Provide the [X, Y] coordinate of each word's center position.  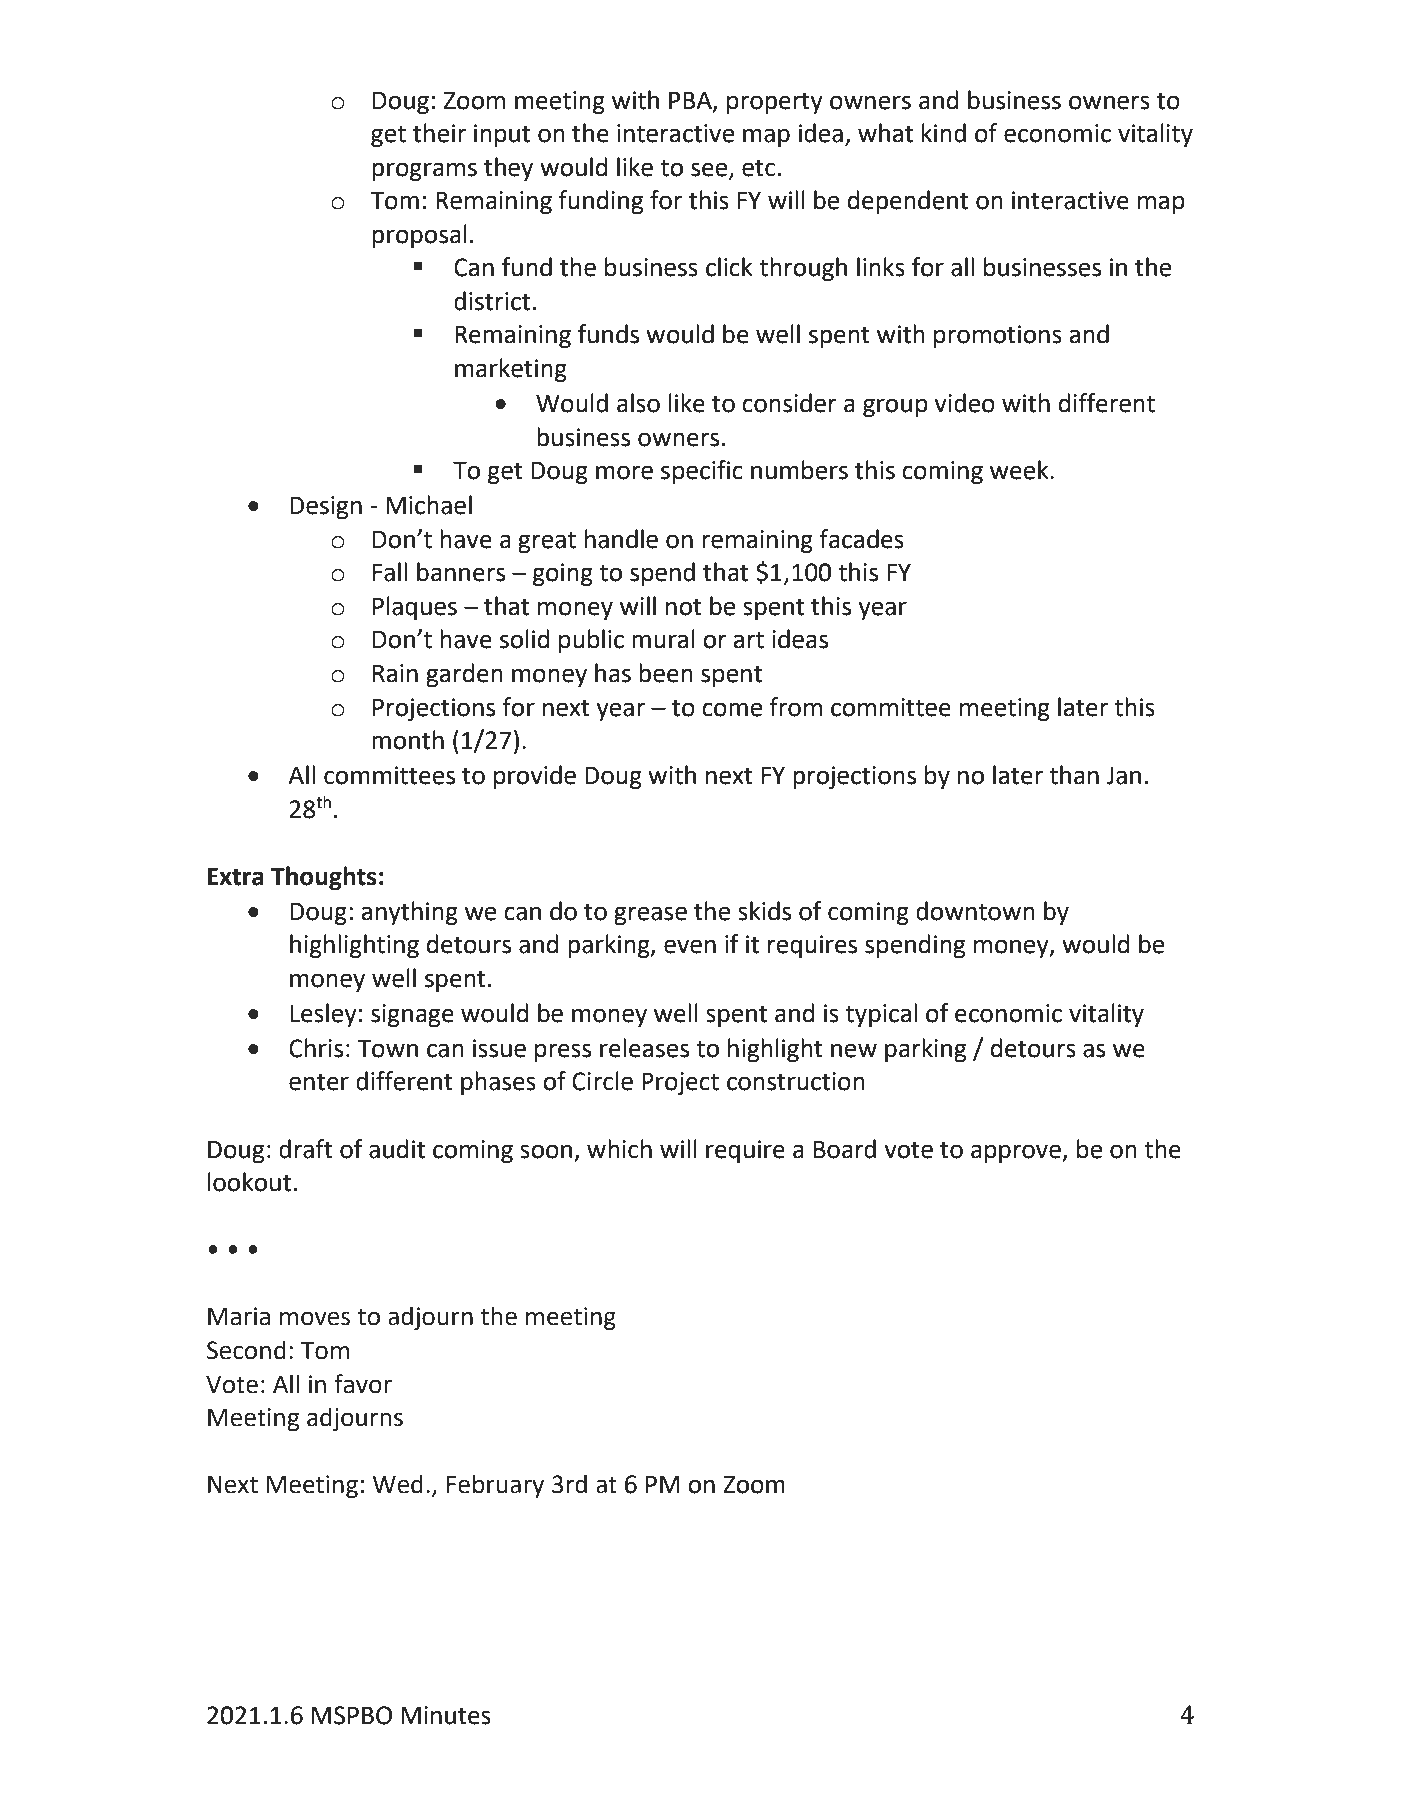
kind [944, 133]
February [495, 1486]
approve [1017, 1153]
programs [424, 171]
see [710, 170]
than [1074, 775]
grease [650, 915]
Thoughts [324, 878]
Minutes [446, 1715]
